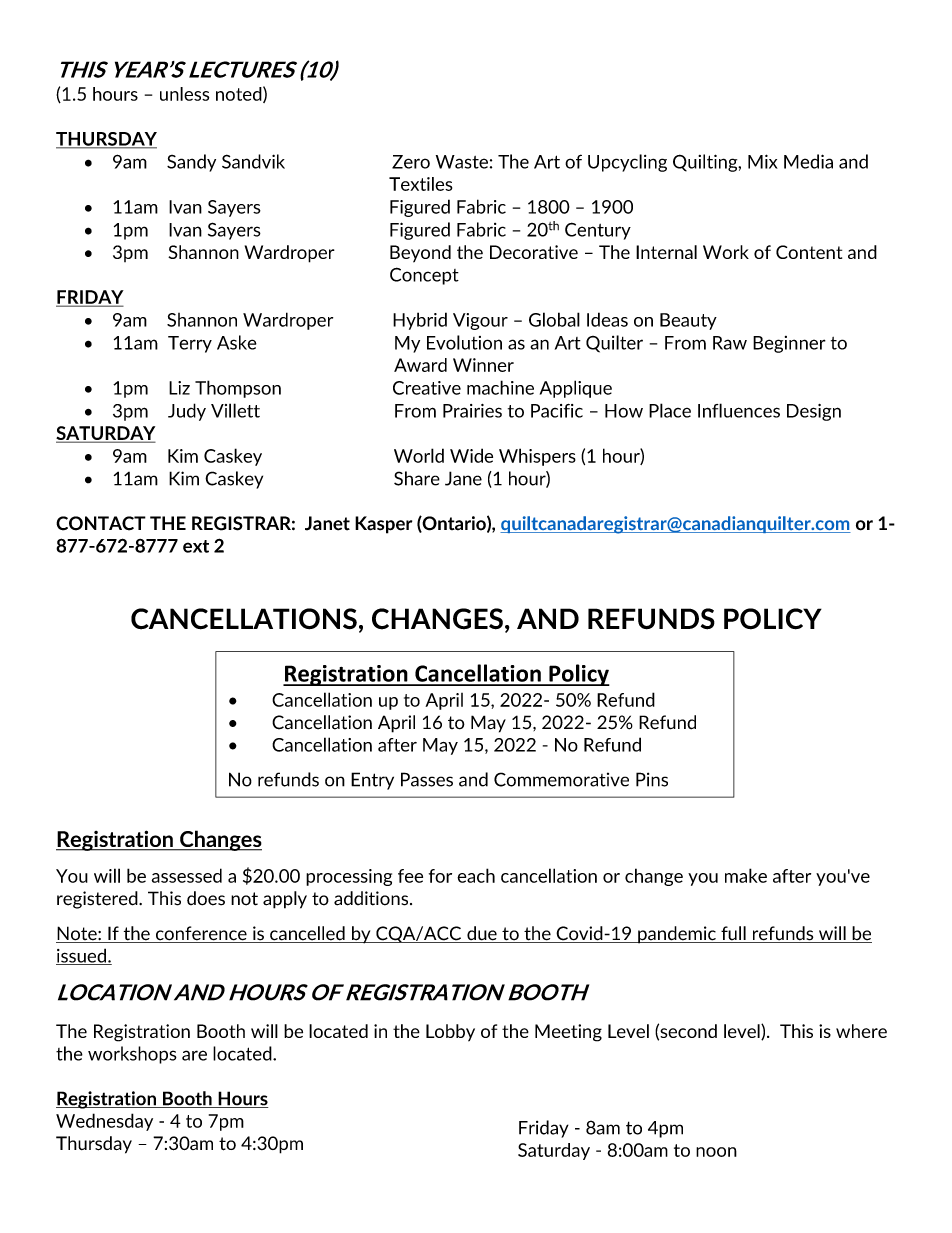 The image size is (952, 1233). What do you see at coordinates (104, 1122) in the document?
I see `Wednesday` at bounding box center [104, 1122].
